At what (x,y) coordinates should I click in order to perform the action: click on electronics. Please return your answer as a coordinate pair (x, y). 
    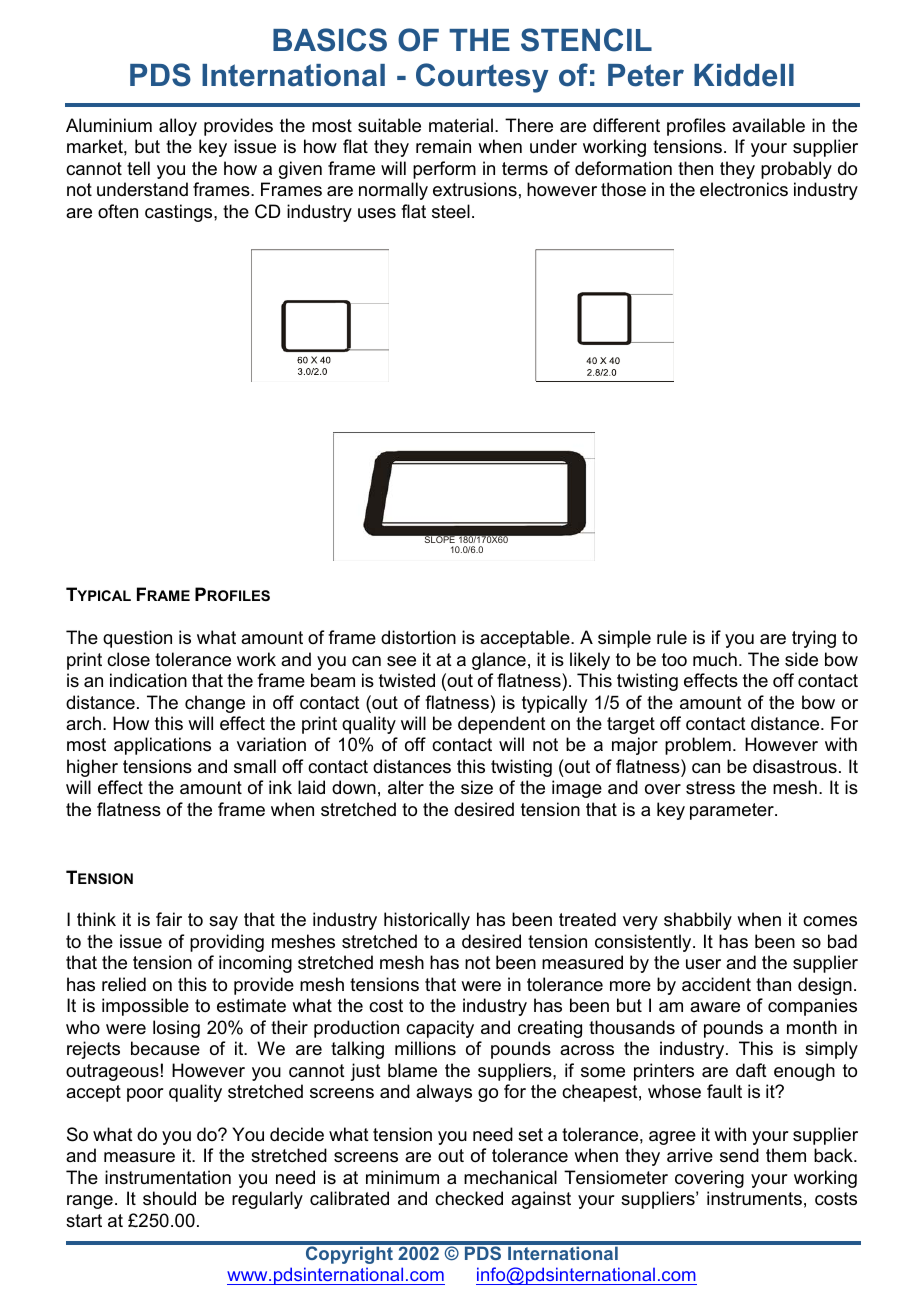
    Looking at the image, I should click on (744, 189).
